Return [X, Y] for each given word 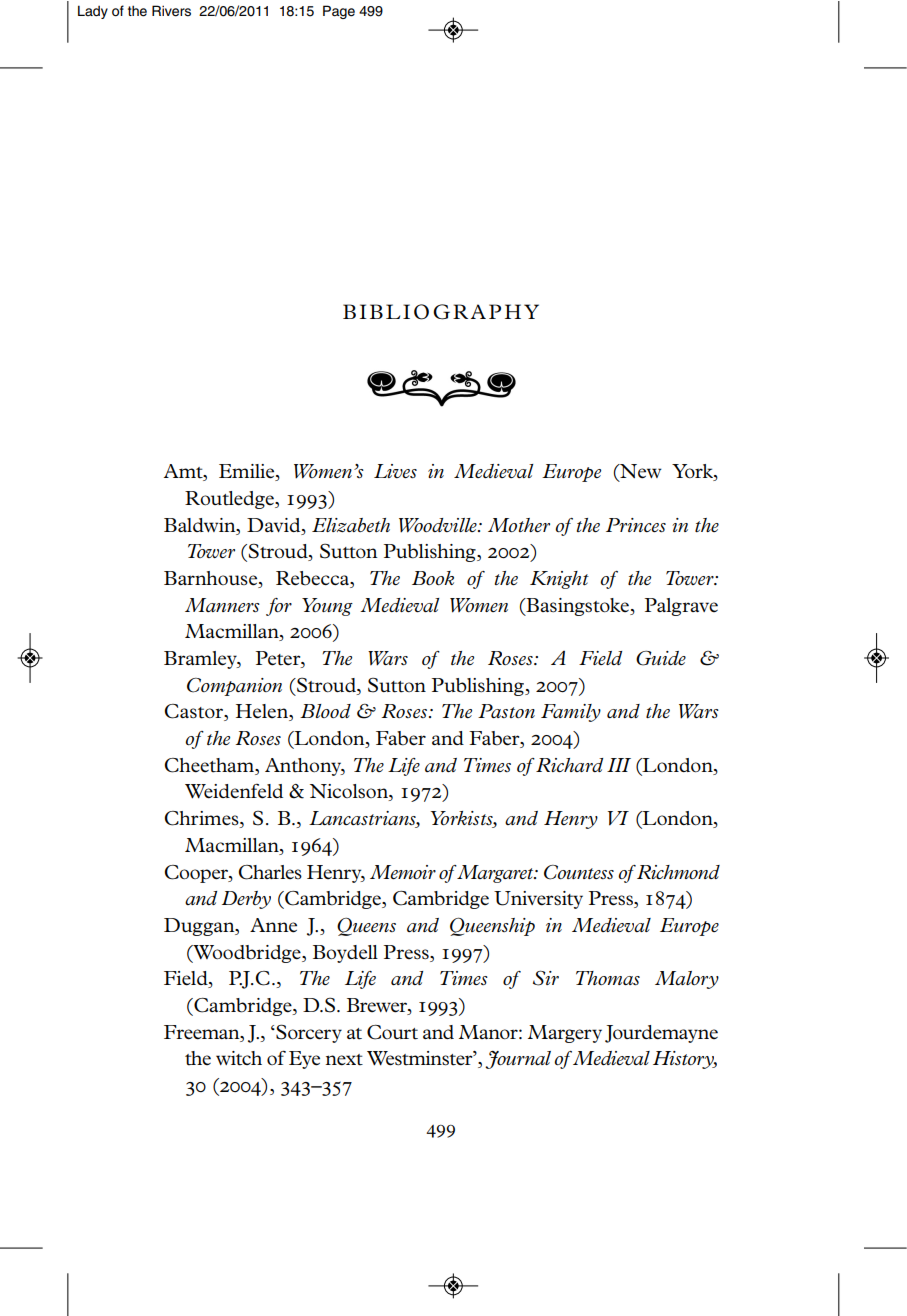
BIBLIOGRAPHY [441, 312]
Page [339, 12]
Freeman [203, 1032]
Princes [636, 525]
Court [392, 1032]
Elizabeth [351, 525]
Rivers [171, 11]
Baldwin [201, 525]
